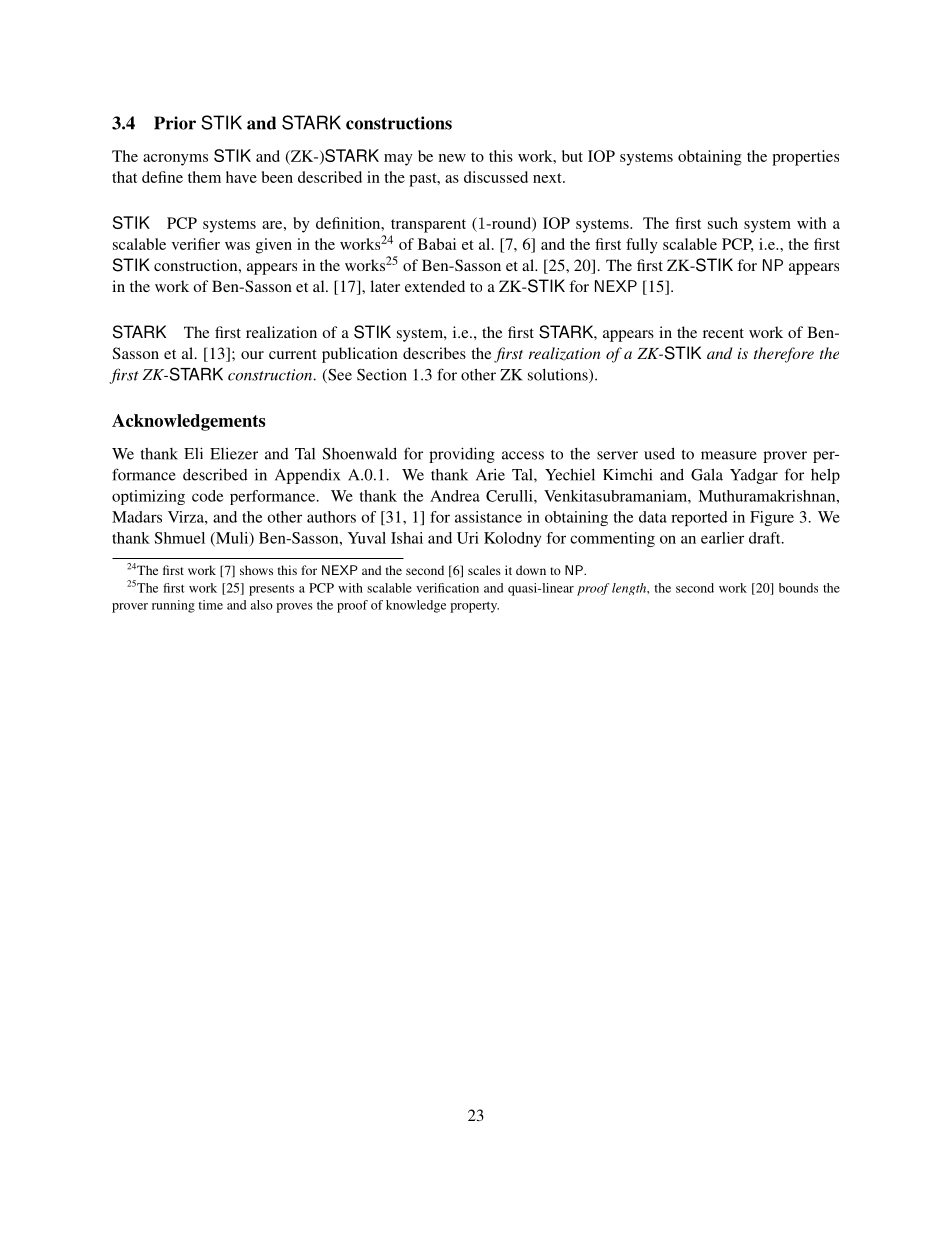  Describe the element at coordinates (452, 158) in the screenshot. I see `new` at that location.
